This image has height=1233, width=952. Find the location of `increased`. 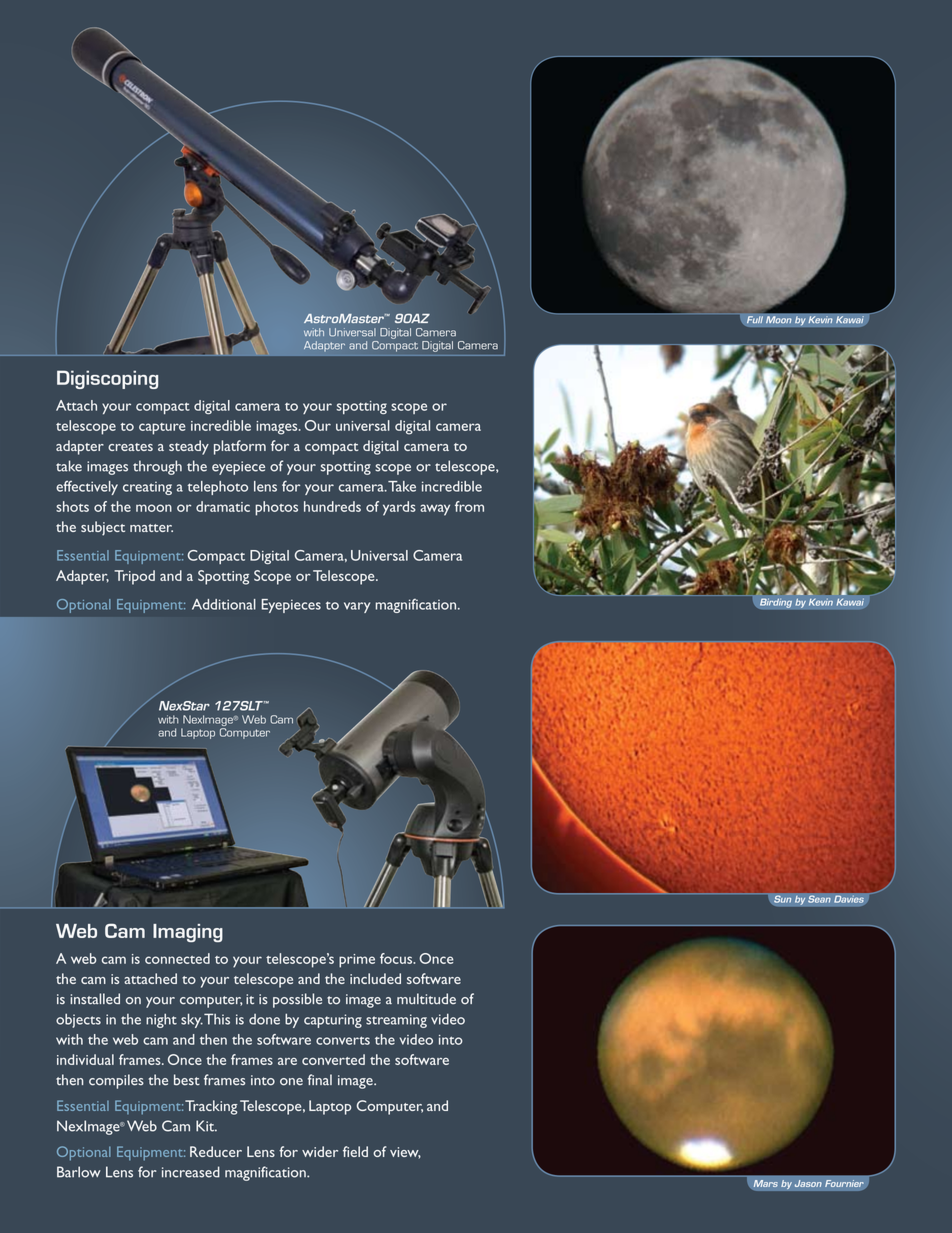

increased is located at coordinates (191, 1172).
